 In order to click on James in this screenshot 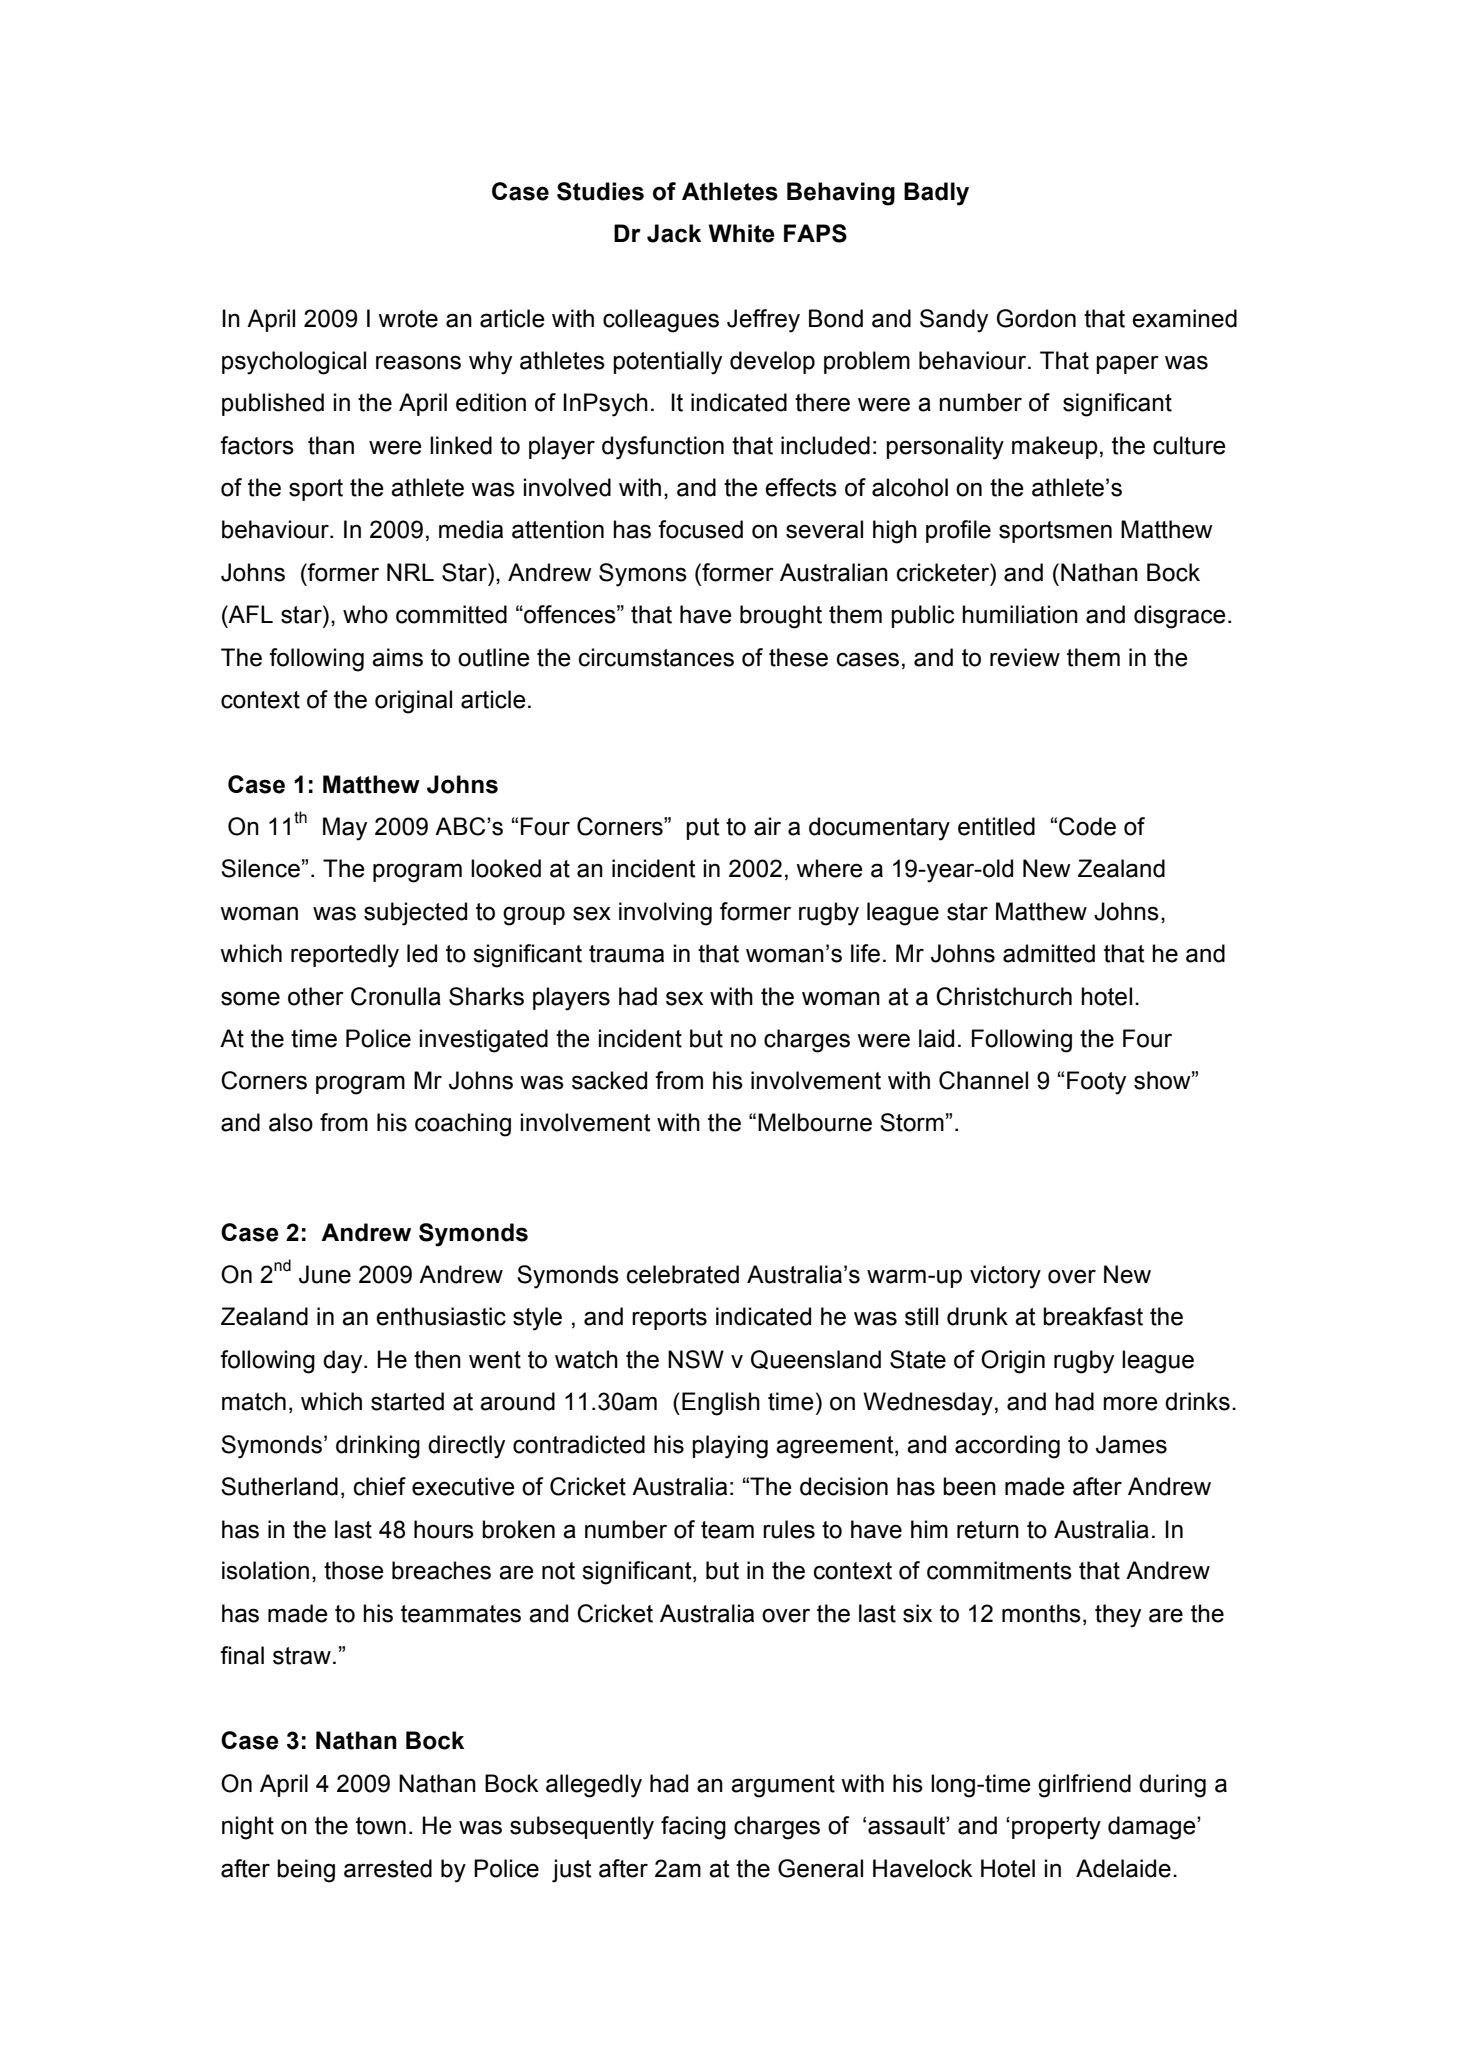, I will do `click(1131, 1444)`.
